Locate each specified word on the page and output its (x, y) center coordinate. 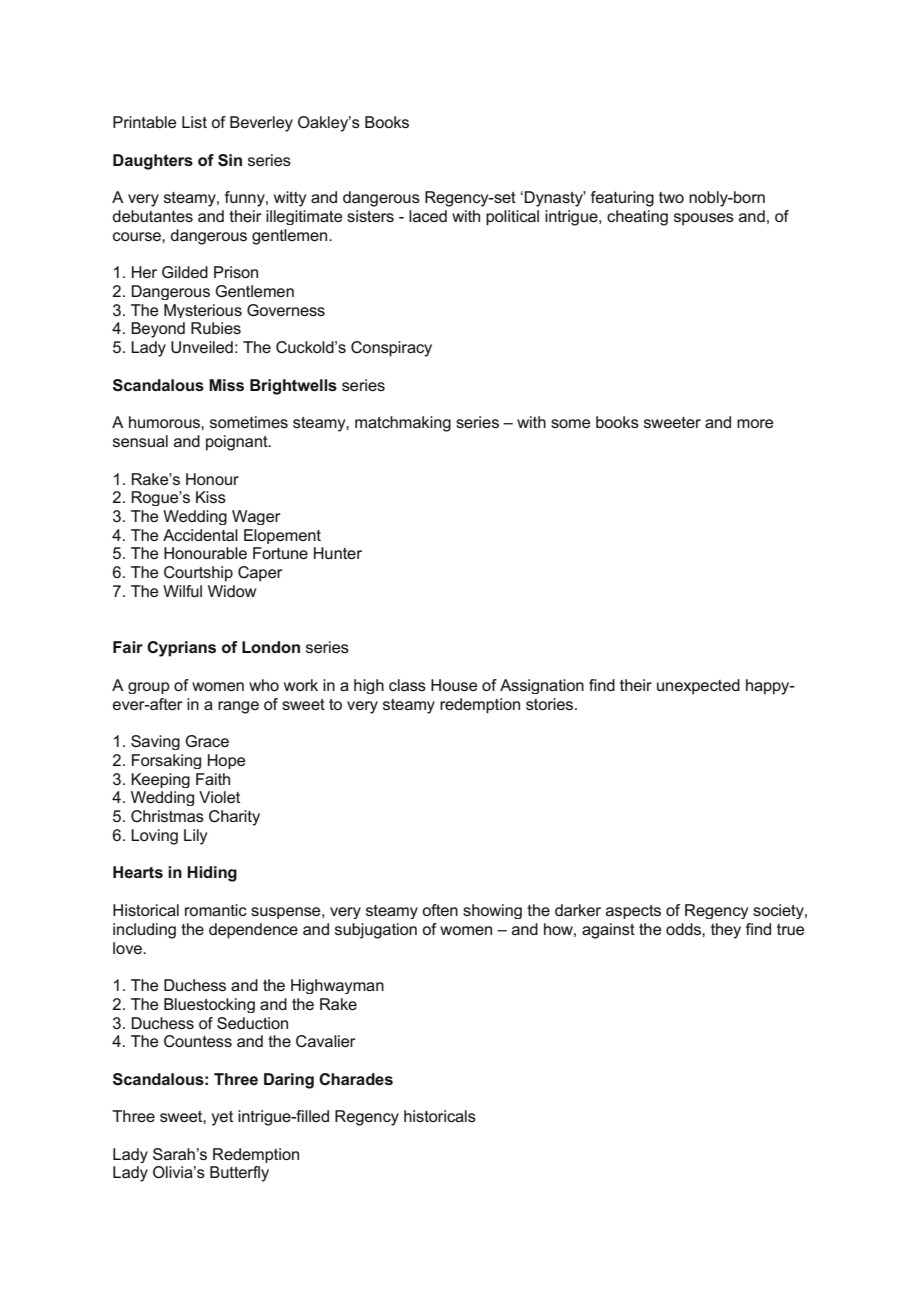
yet (222, 1118)
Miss (226, 385)
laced (428, 216)
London (271, 647)
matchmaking (403, 424)
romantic (216, 910)
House (454, 685)
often (440, 910)
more (755, 423)
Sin (230, 160)
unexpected (698, 687)
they (726, 931)
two (671, 197)
